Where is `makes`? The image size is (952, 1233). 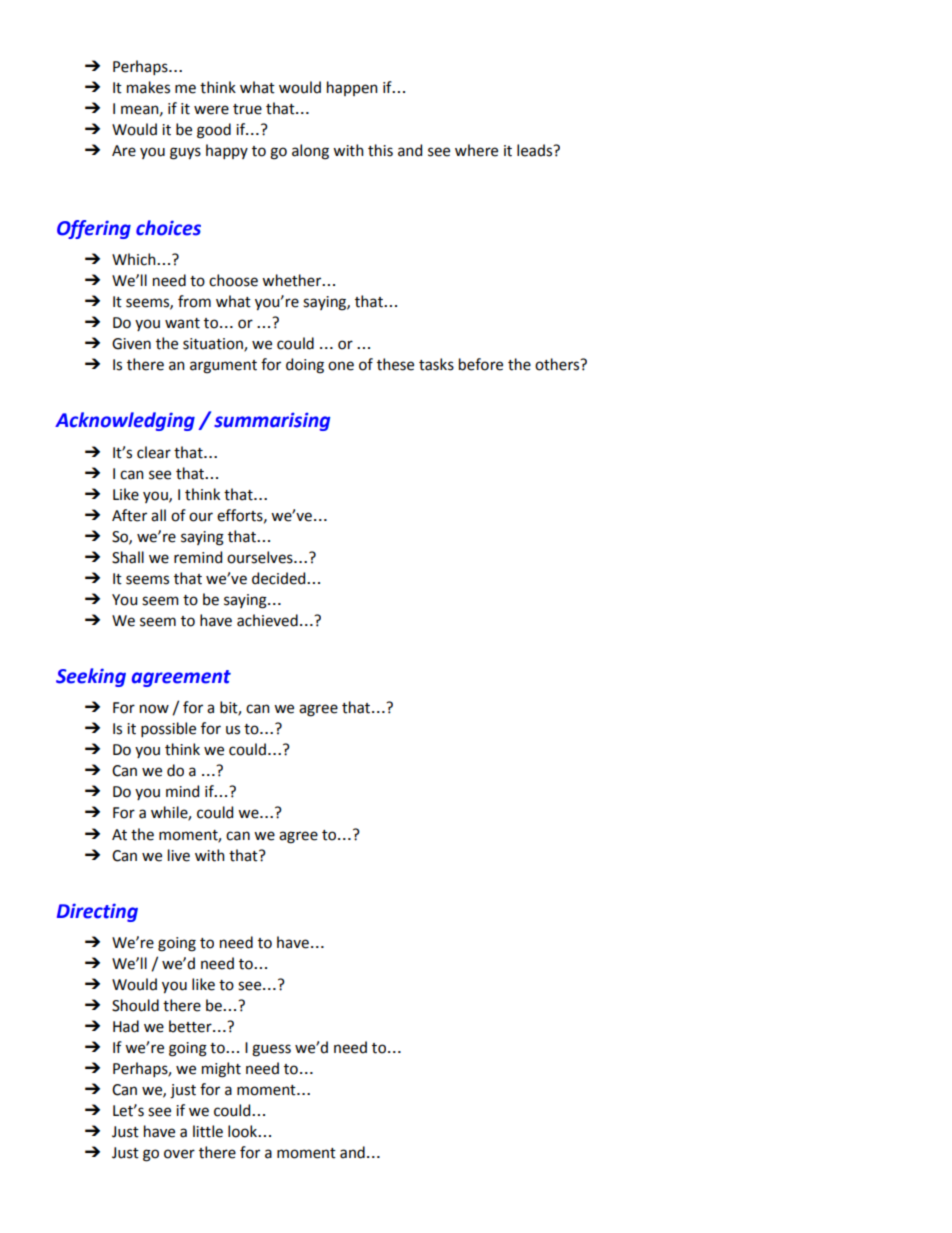 makes is located at coordinates (148, 87).
